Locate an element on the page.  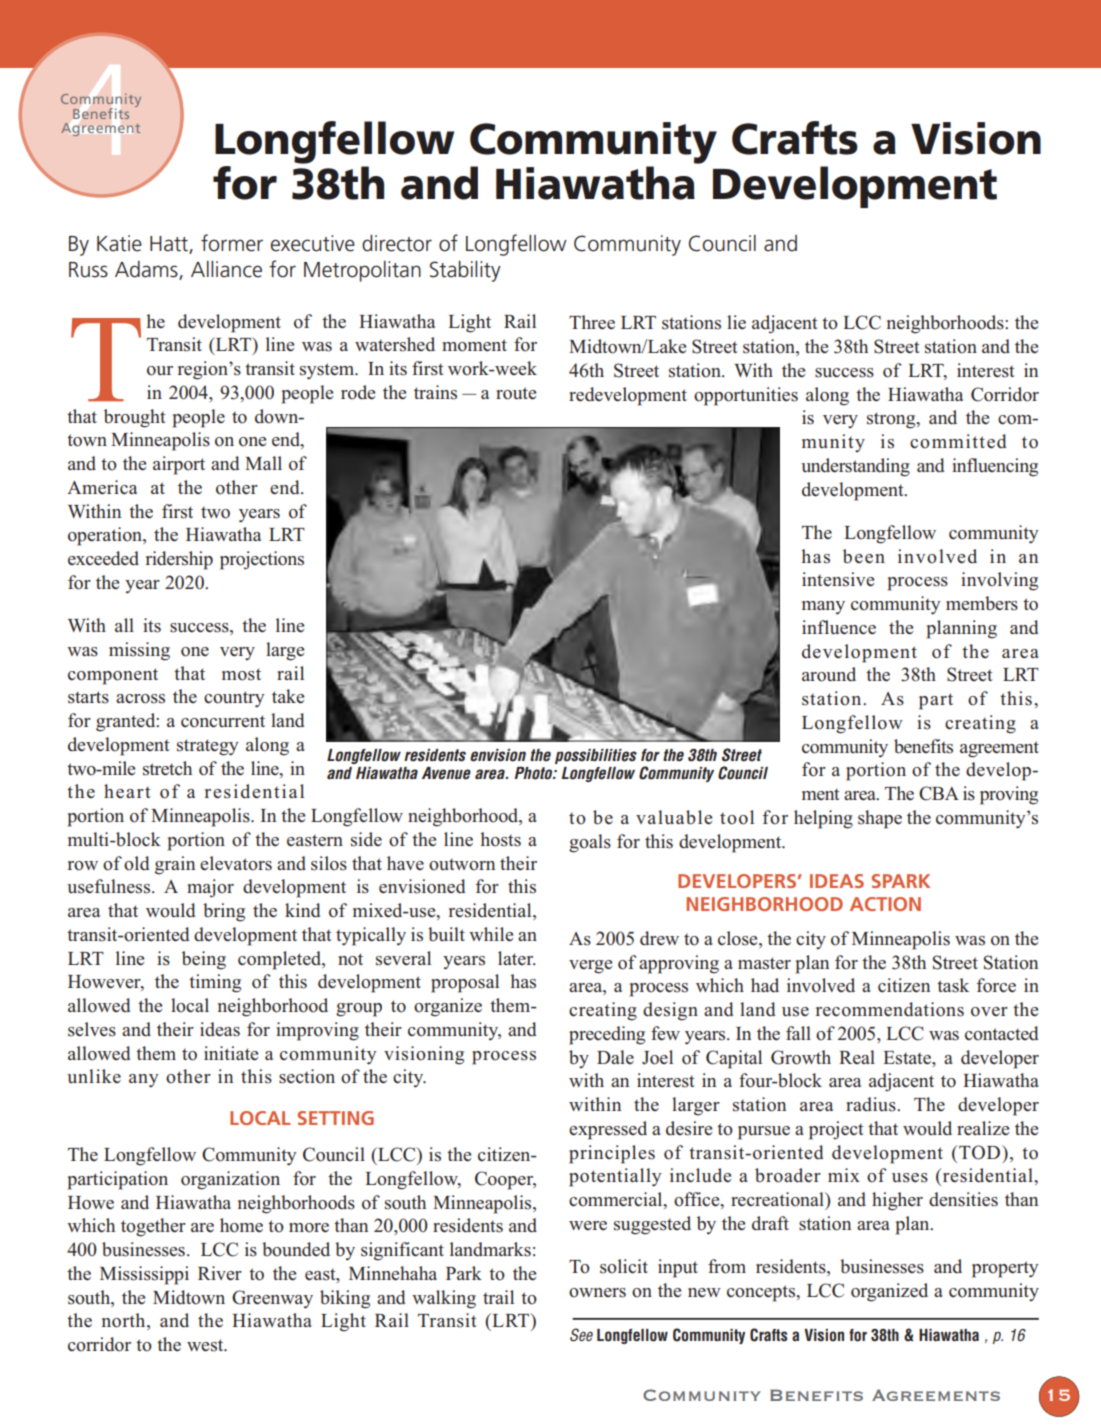
possibilities is located at coordinates (596, 756).
